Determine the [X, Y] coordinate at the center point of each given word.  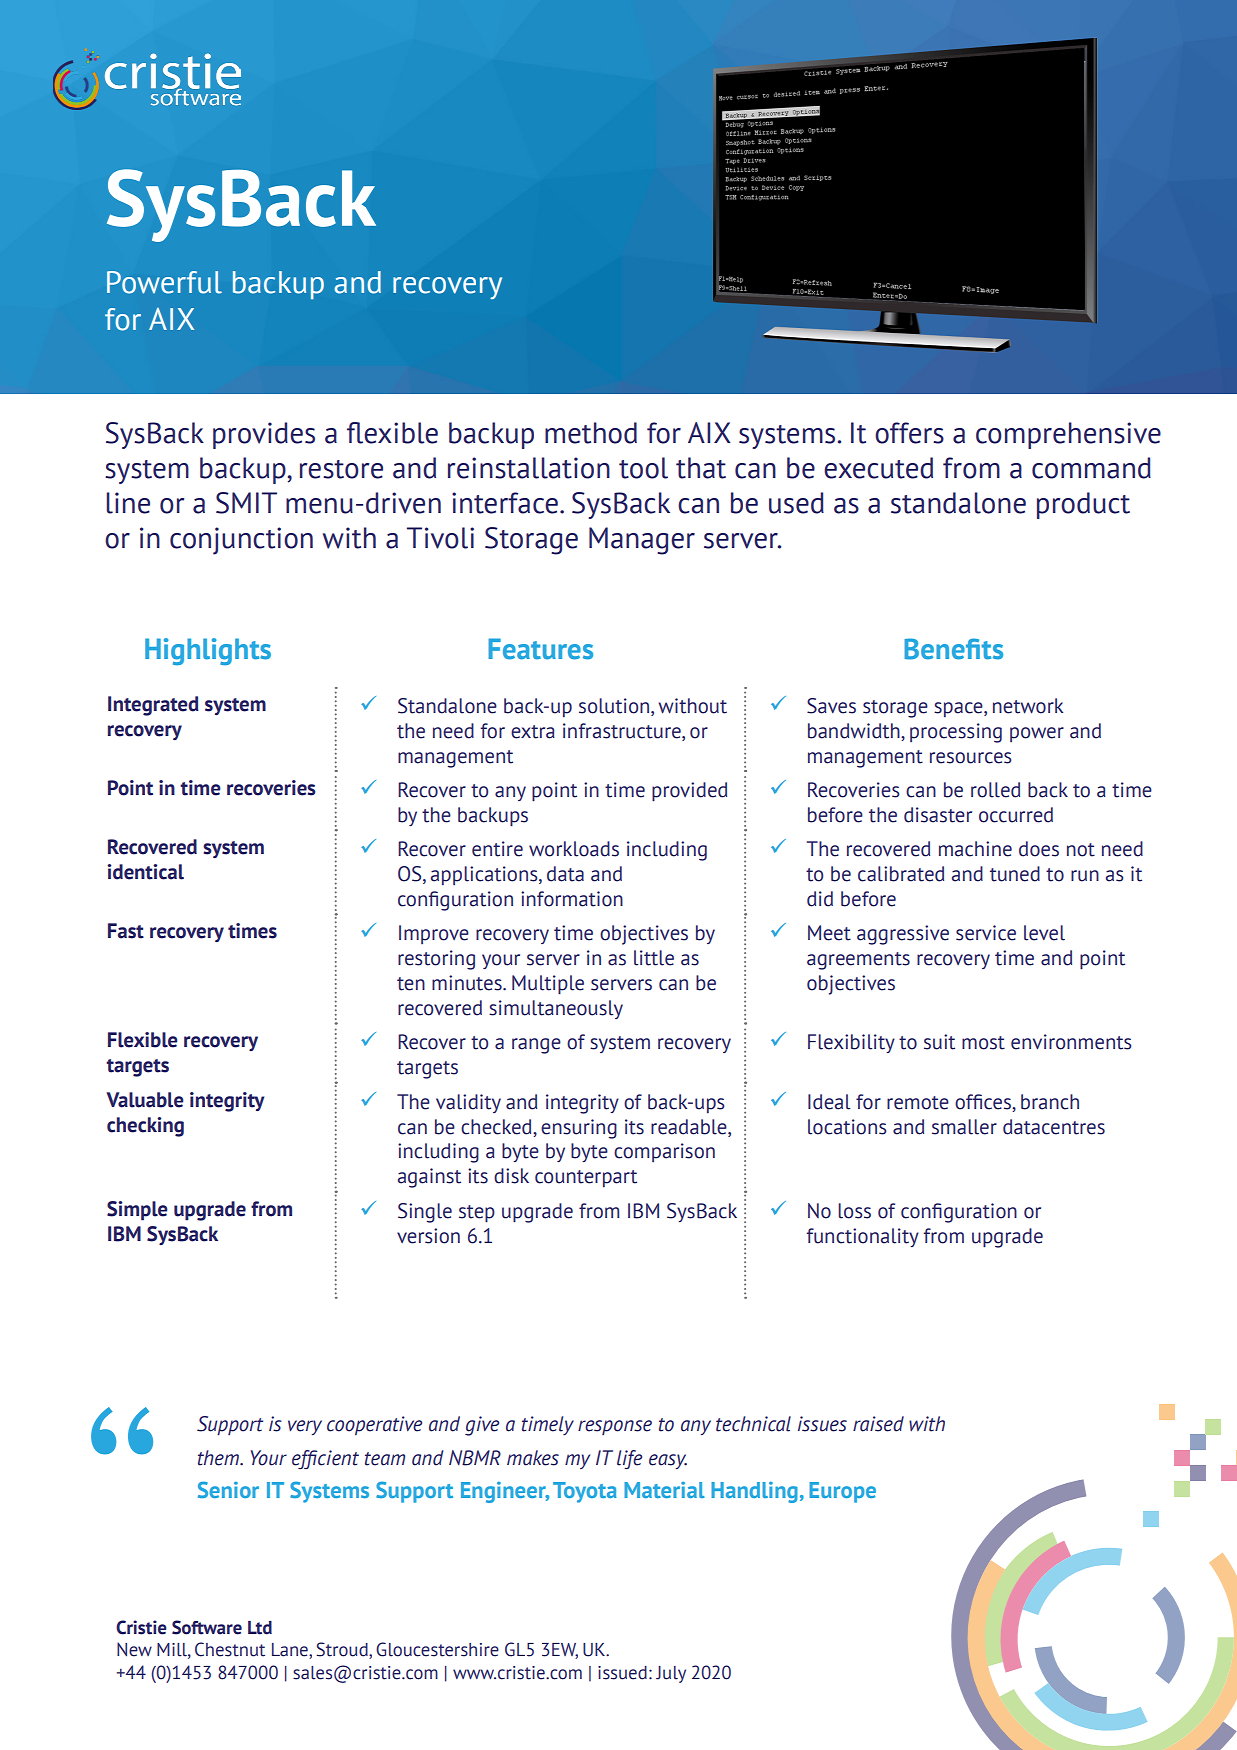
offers [909, 433]
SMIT [246, 503]
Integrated [153, 706]
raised [878, 1424]
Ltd [260, 1628]
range [536, 1046]
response [615, 1427]
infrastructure [623, 731]
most [983, 1043]
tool [643, 468]
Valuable [145, 1100]
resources [971, 758]
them [219, 1458]
